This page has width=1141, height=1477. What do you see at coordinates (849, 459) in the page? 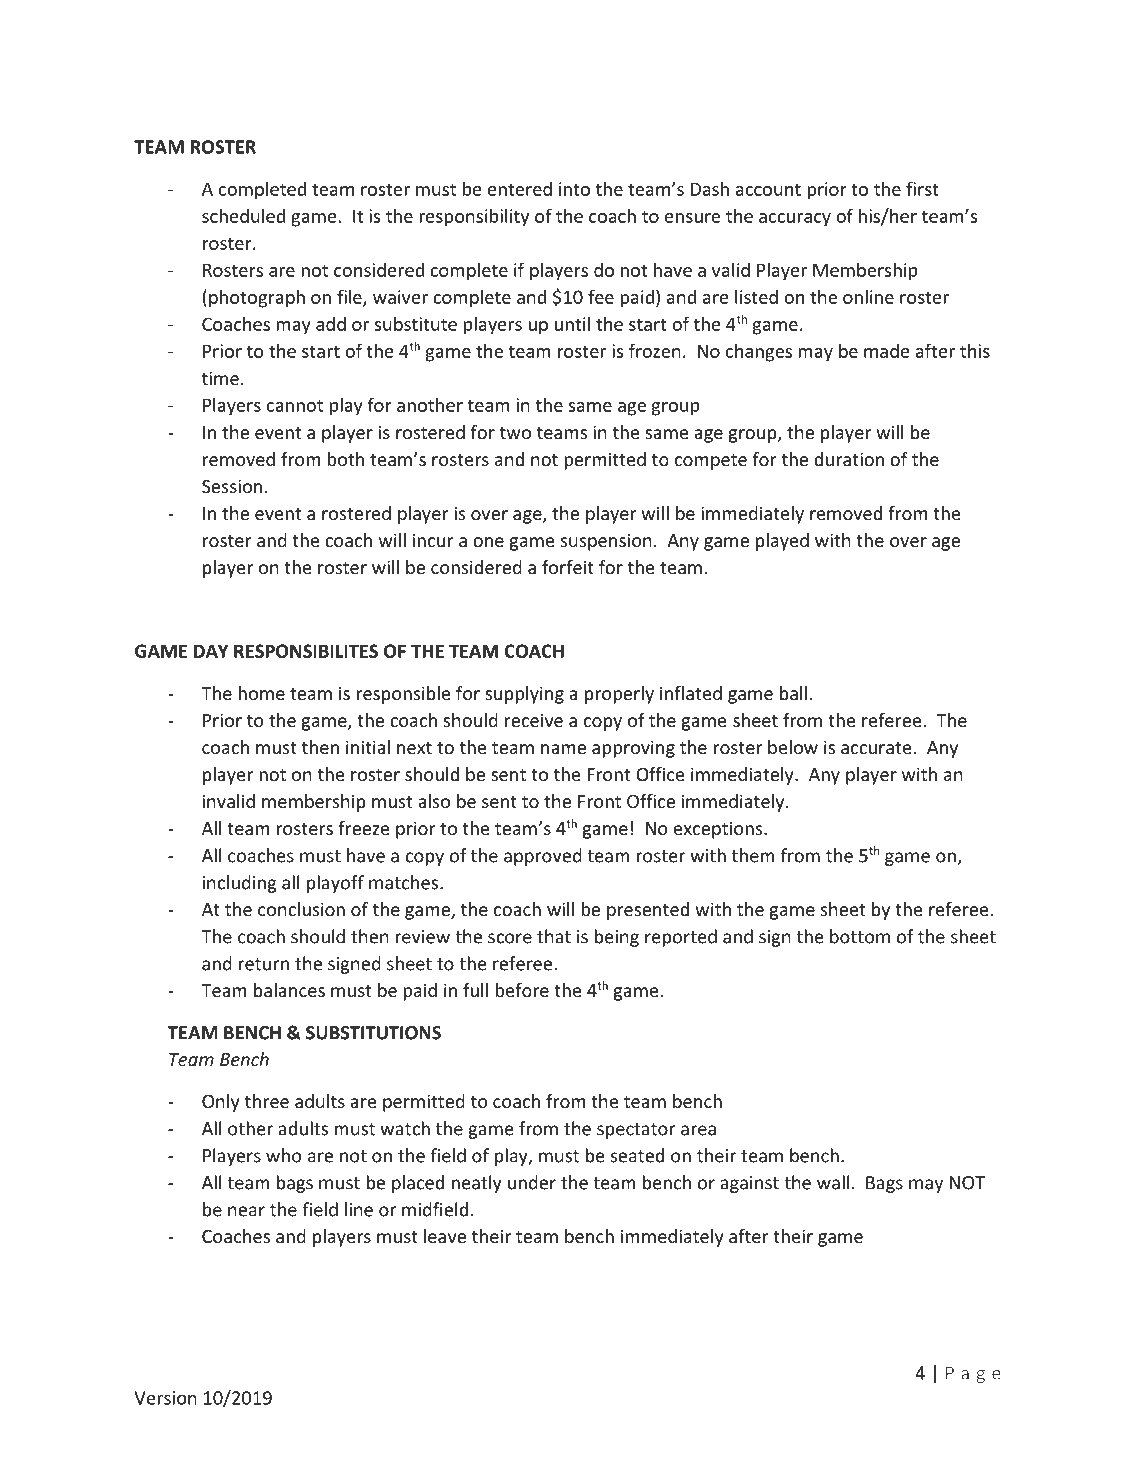
I see `duration` at bounding box center [849, 459].
